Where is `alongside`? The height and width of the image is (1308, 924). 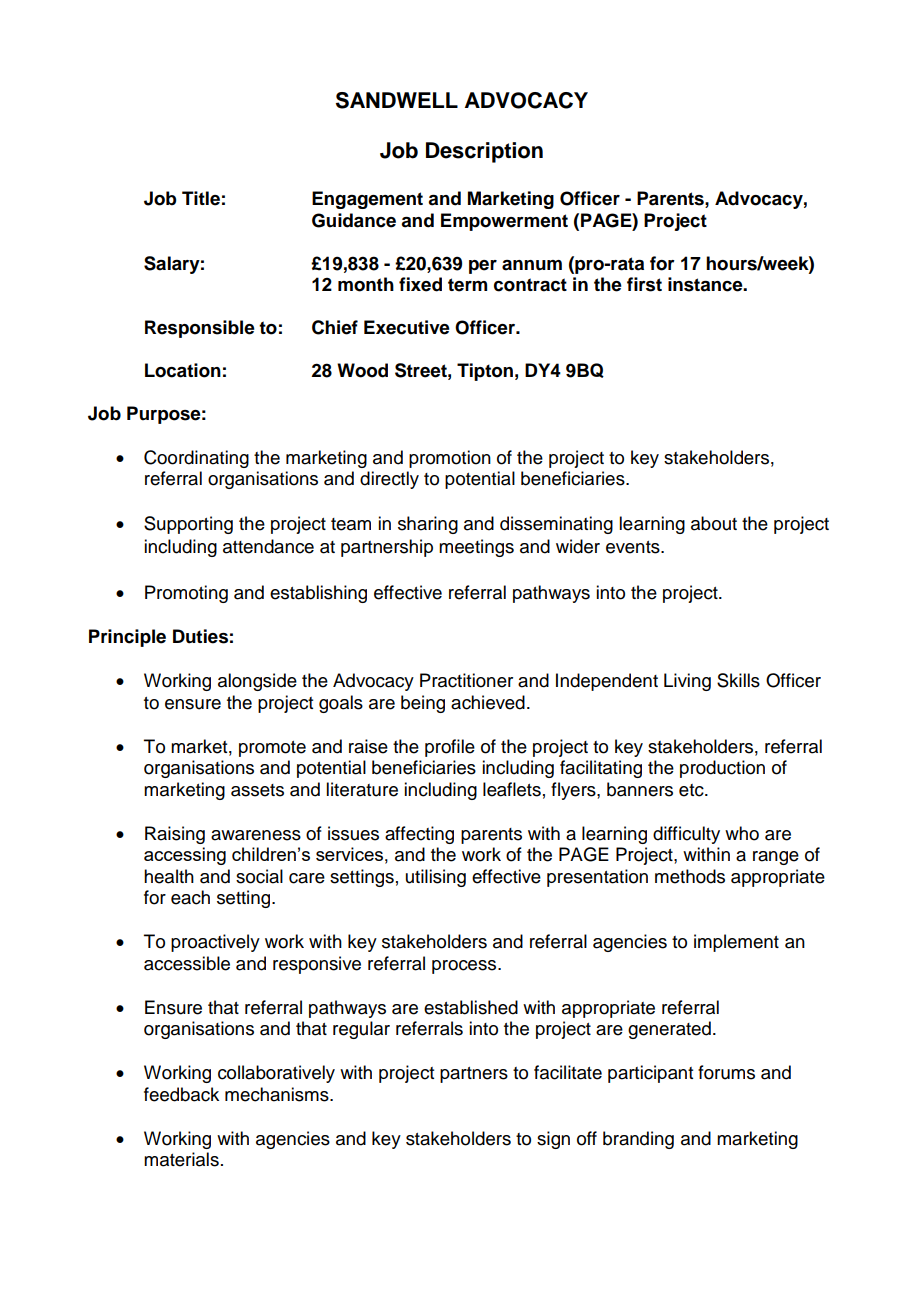 alongside is located at coordinates (257, 682).
